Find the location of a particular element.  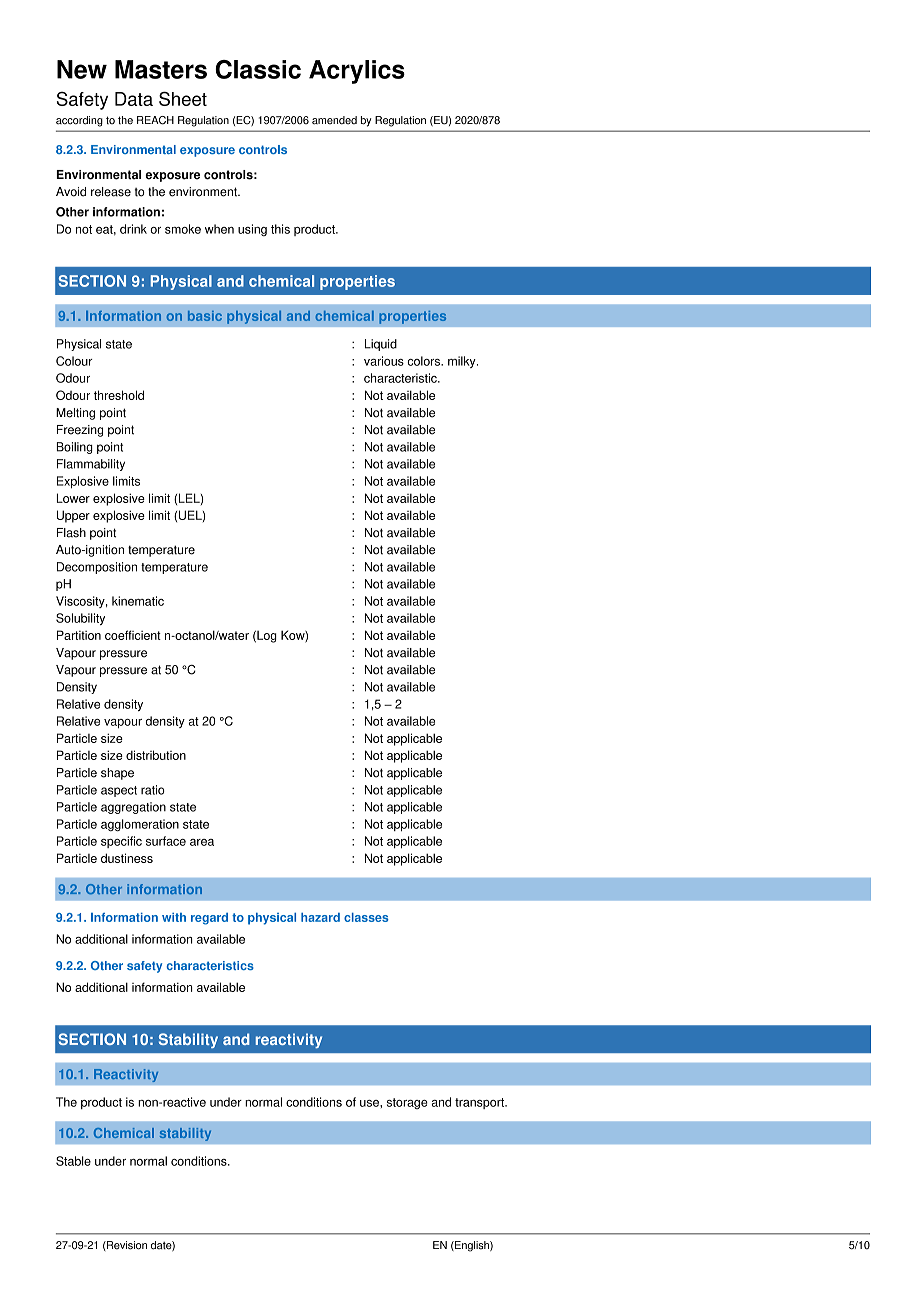

Data is located at coordinates (134, 99).
